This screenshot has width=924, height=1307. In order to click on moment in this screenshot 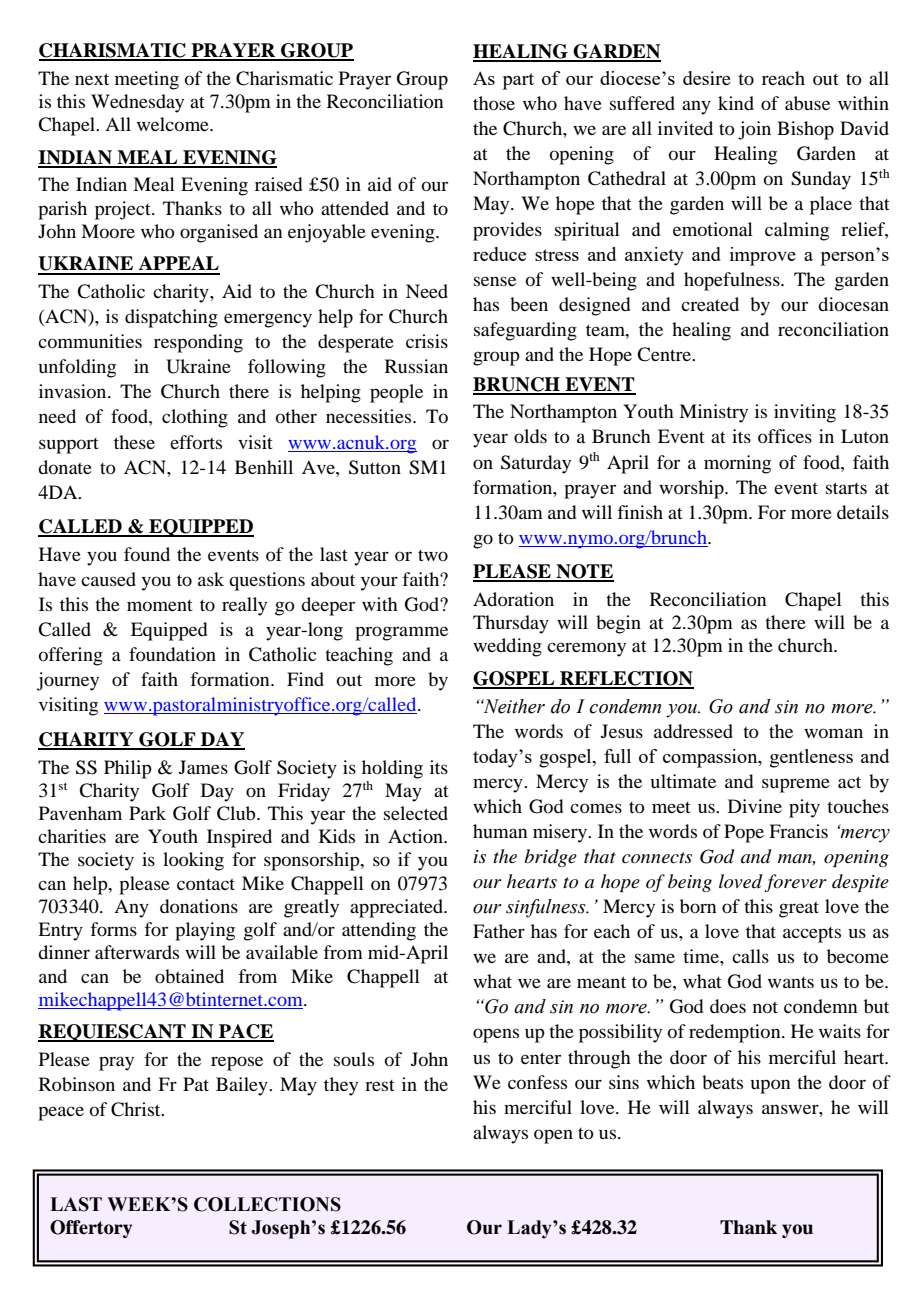, I will do `click(160, 605)`.
